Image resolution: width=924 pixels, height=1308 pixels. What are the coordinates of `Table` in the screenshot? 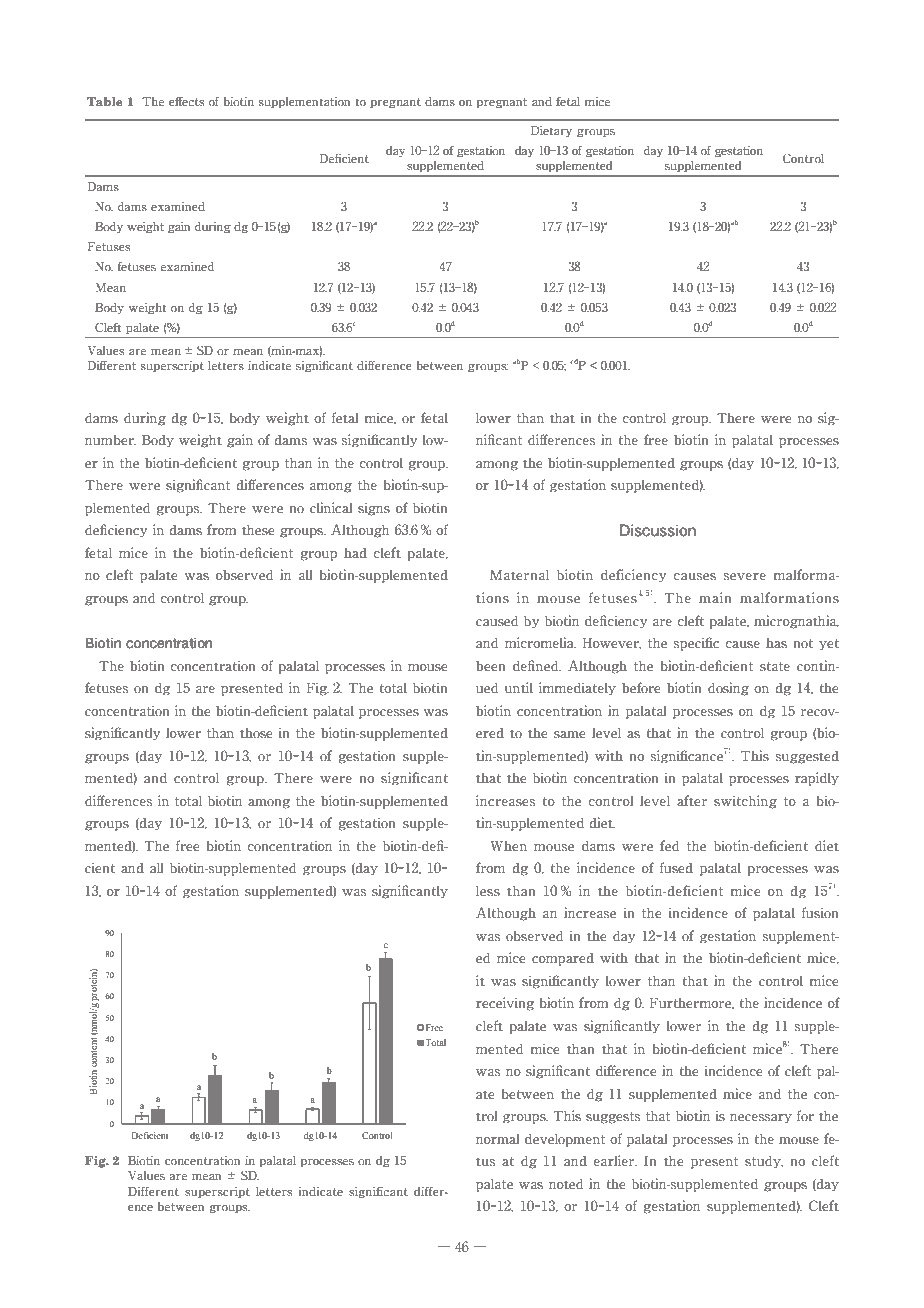 It's located at (104, 101).
